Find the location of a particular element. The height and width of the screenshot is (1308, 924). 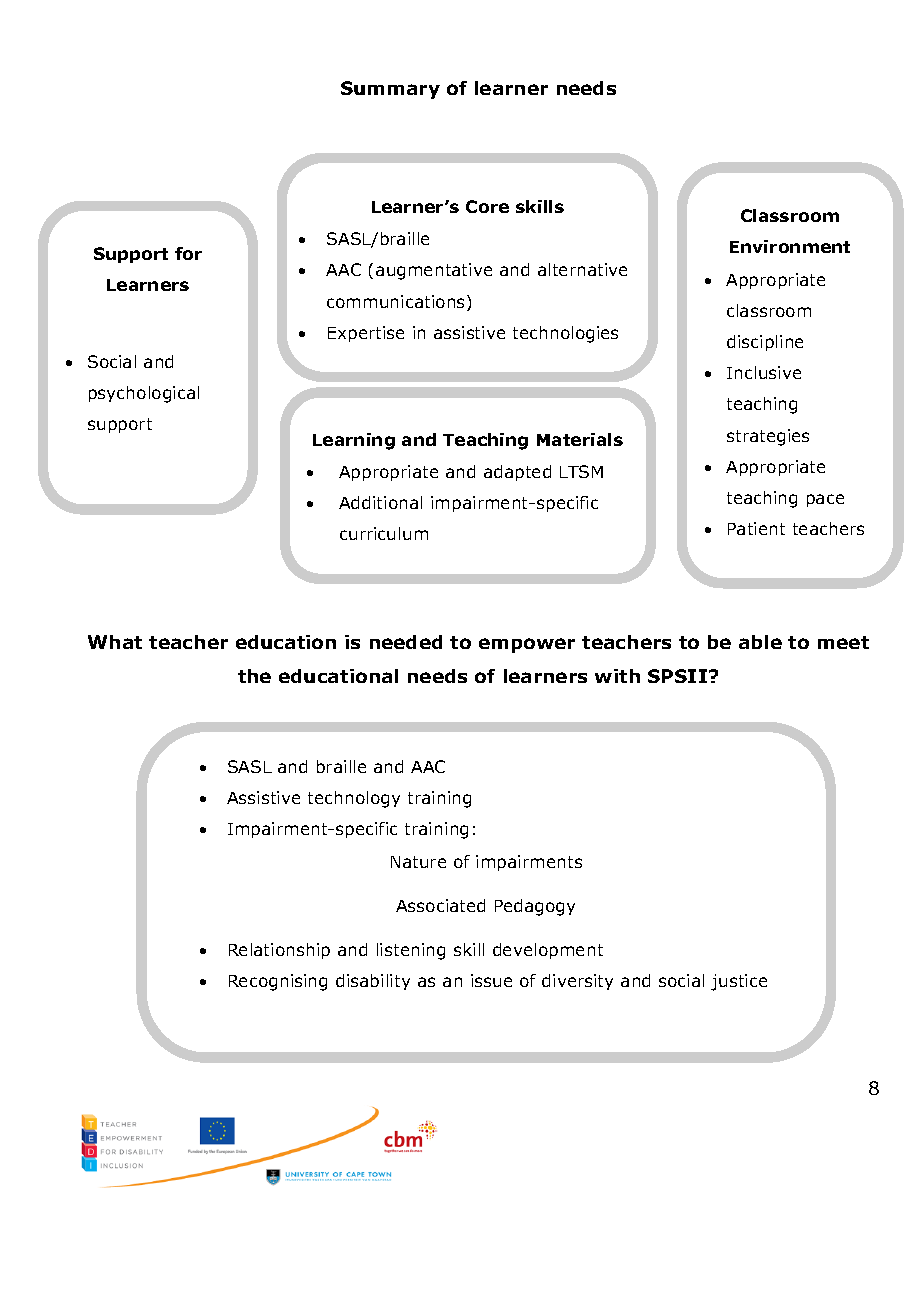

curriculum is located at coordinates (384, 533).
